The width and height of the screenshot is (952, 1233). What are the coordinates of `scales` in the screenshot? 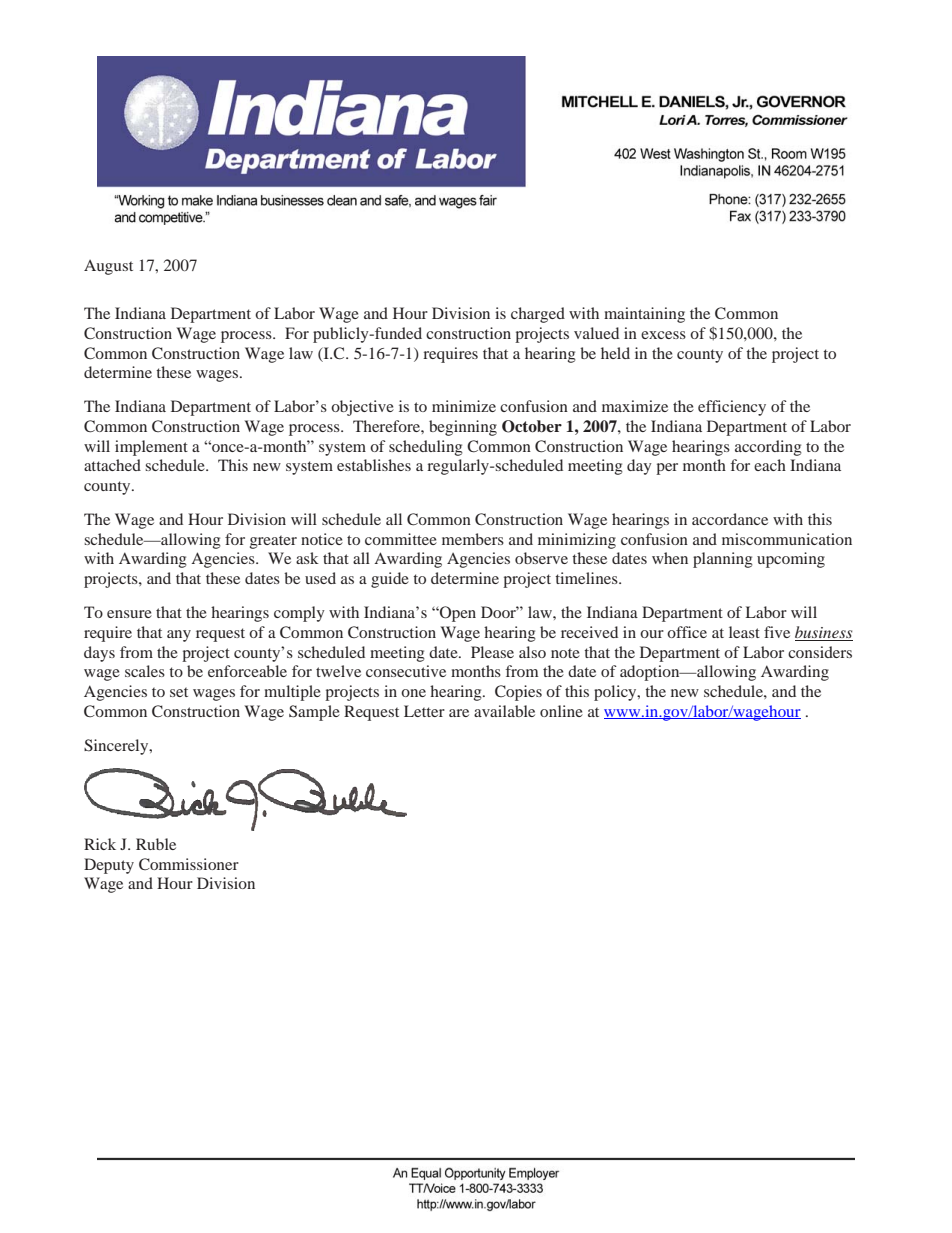 It's located at (145, 671).
